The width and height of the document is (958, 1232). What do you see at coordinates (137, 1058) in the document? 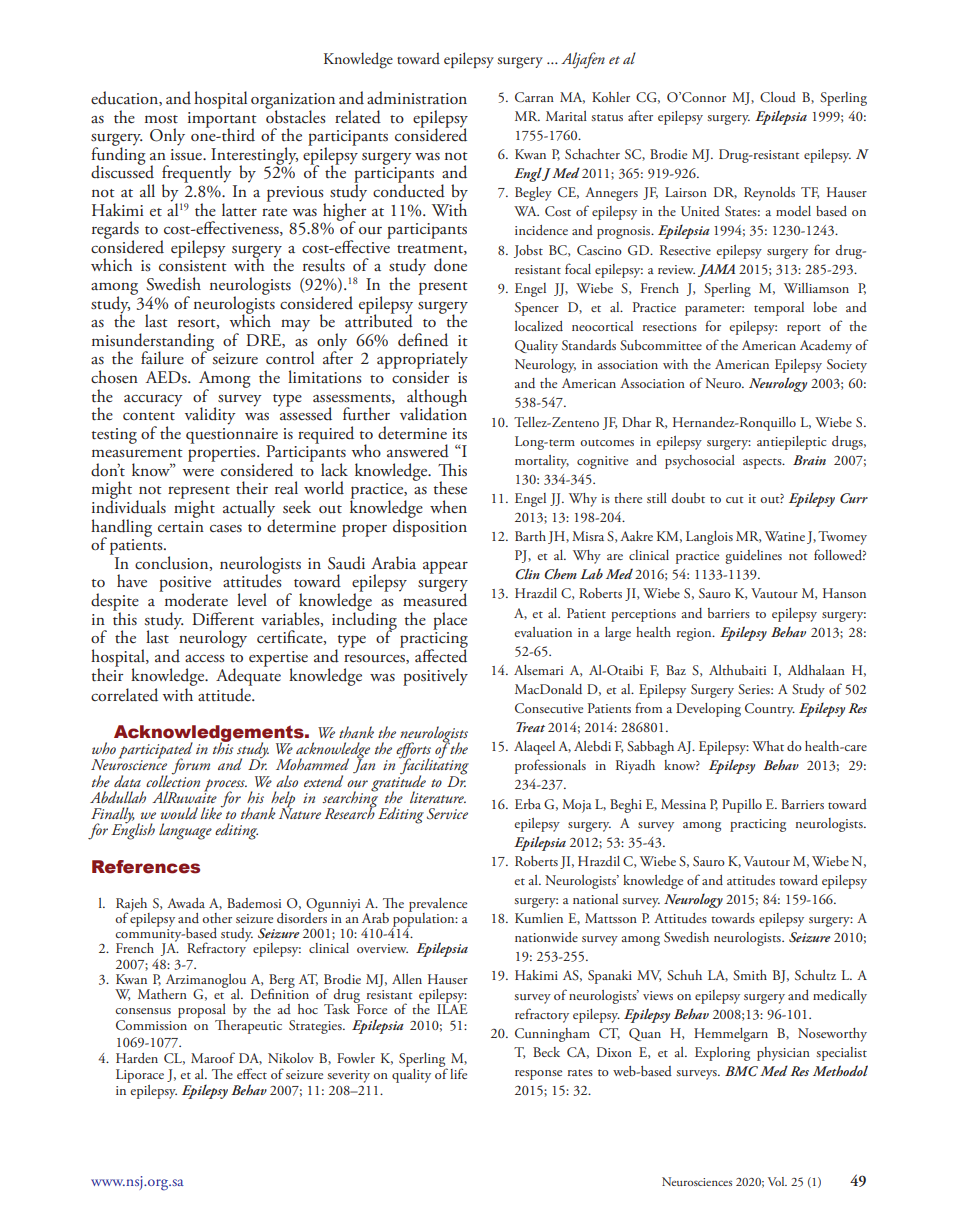
I see `Harden` at bounding box center [137, 1058].
